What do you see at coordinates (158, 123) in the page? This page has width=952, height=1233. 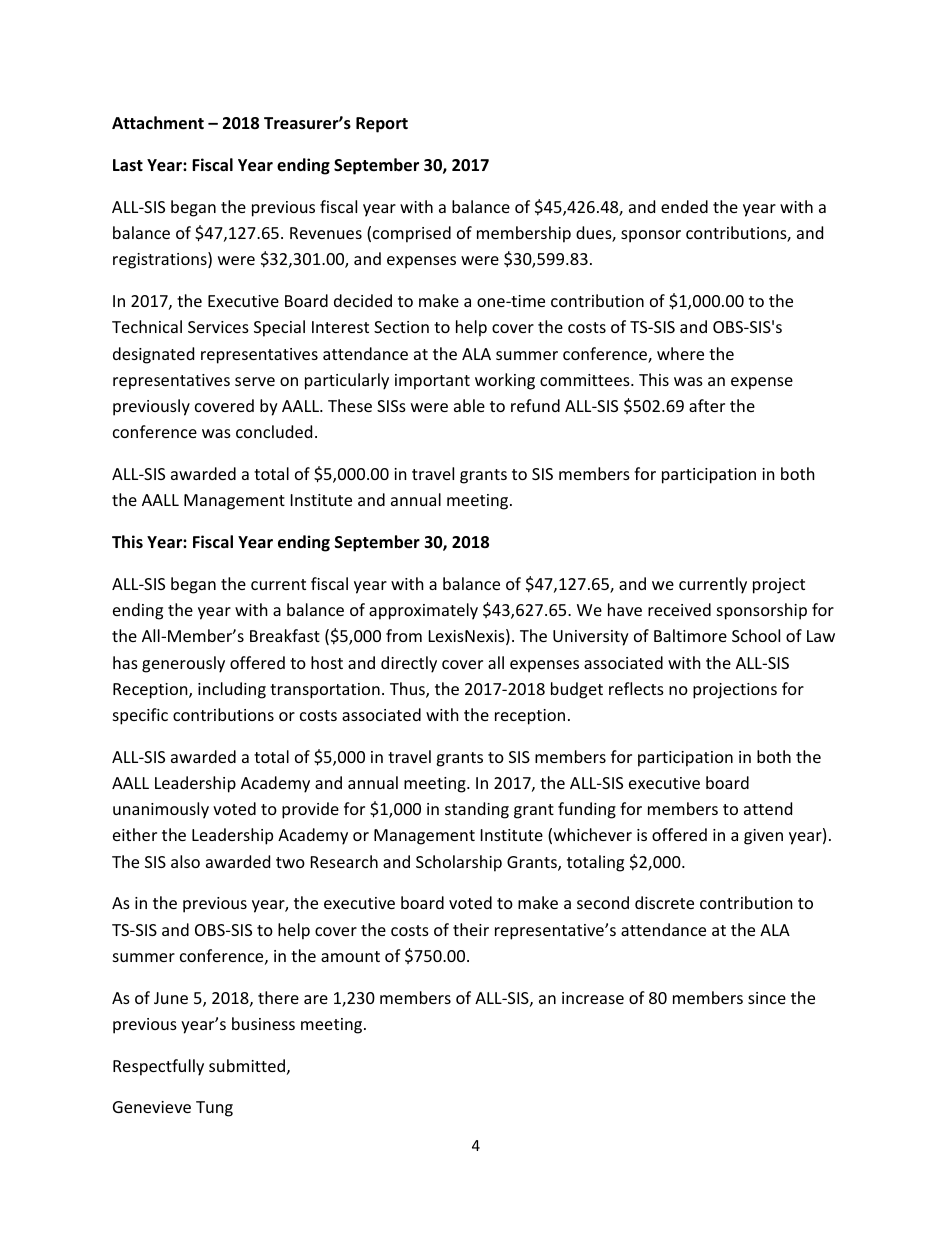 I see `Attachment` at bounding box center [158, 123].
